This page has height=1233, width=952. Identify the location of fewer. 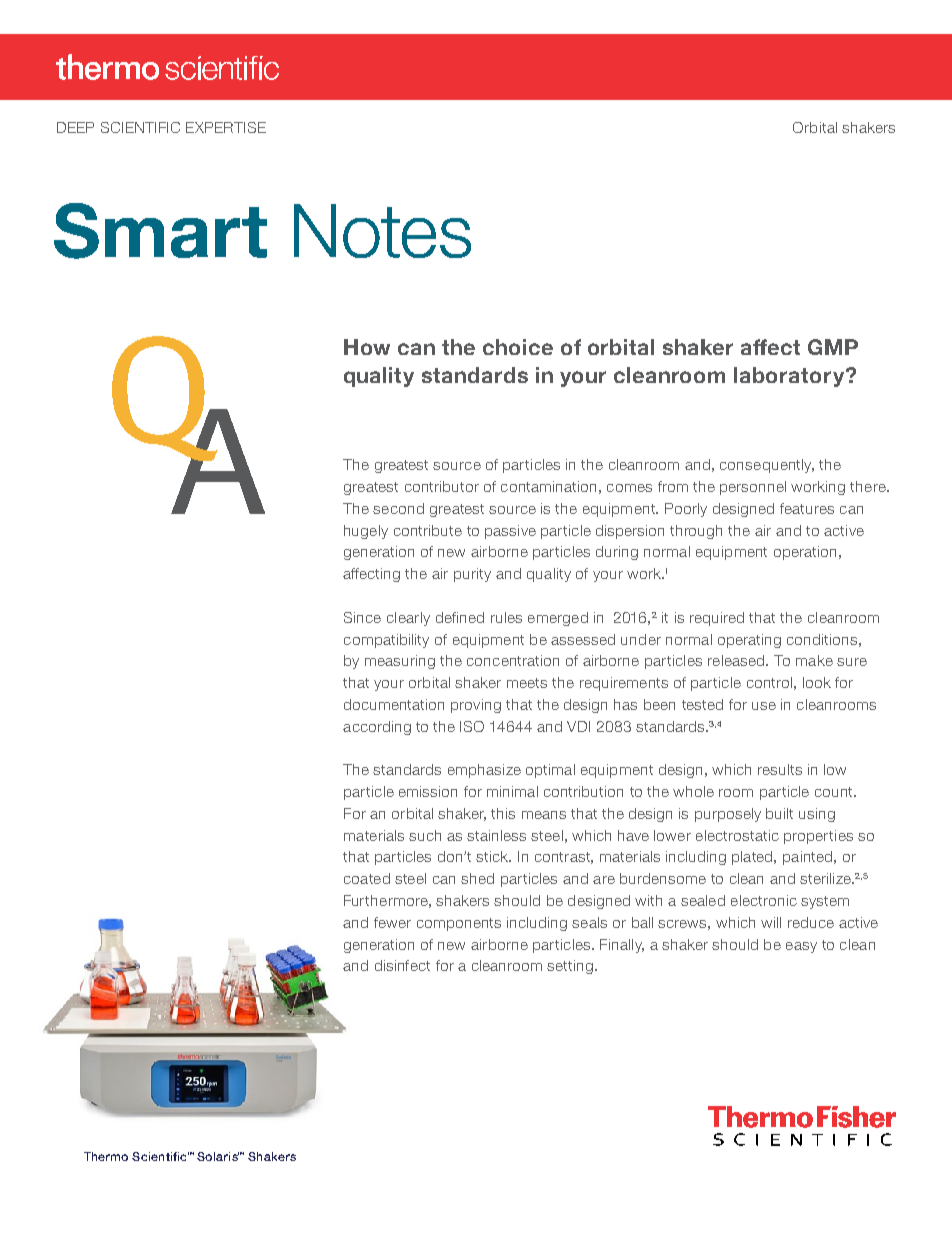
(392, 922).
